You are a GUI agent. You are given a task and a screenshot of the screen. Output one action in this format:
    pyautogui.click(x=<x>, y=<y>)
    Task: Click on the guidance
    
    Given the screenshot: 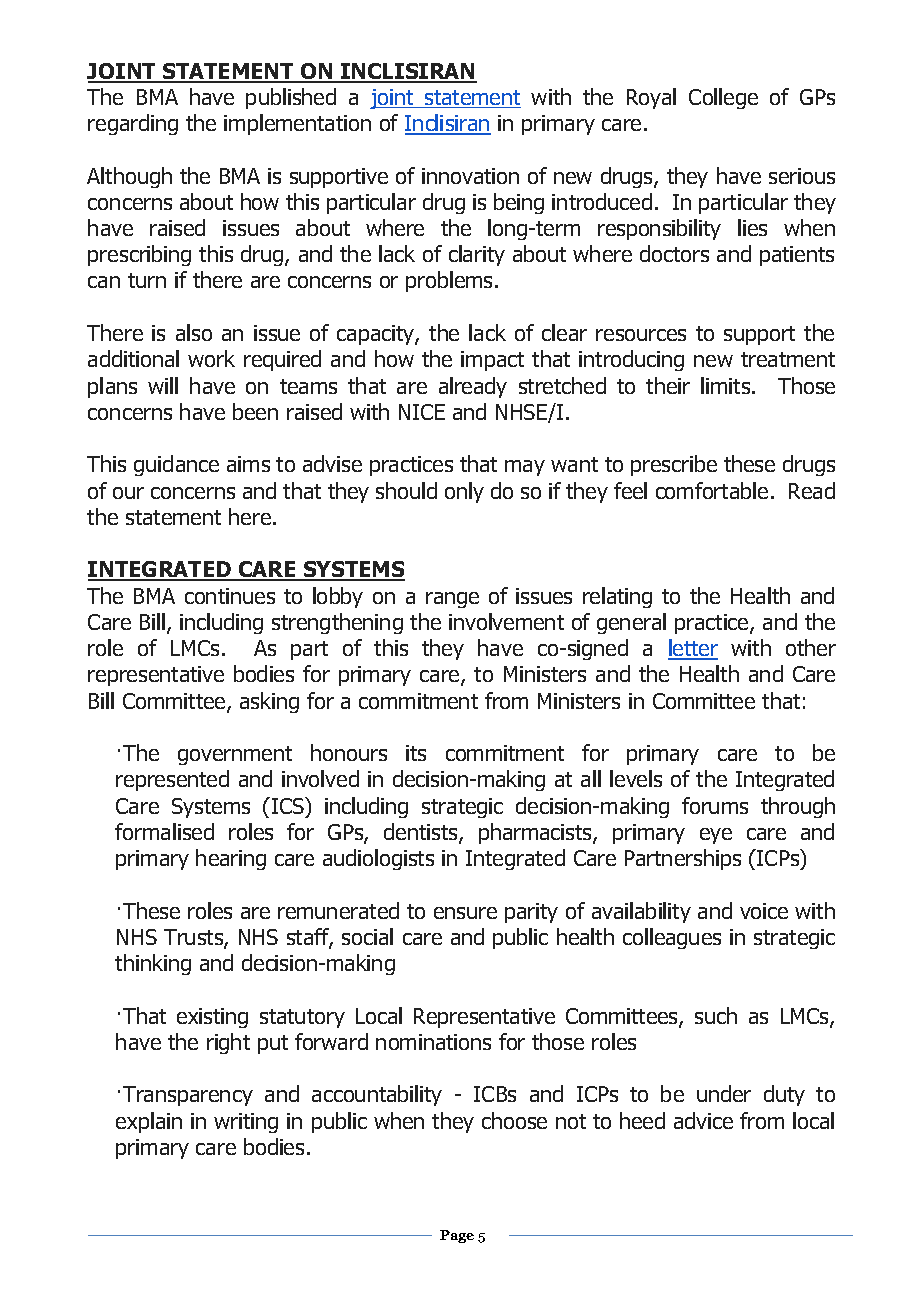 What is the action you would take?
    pyautogui.click(x=176, y=465)
